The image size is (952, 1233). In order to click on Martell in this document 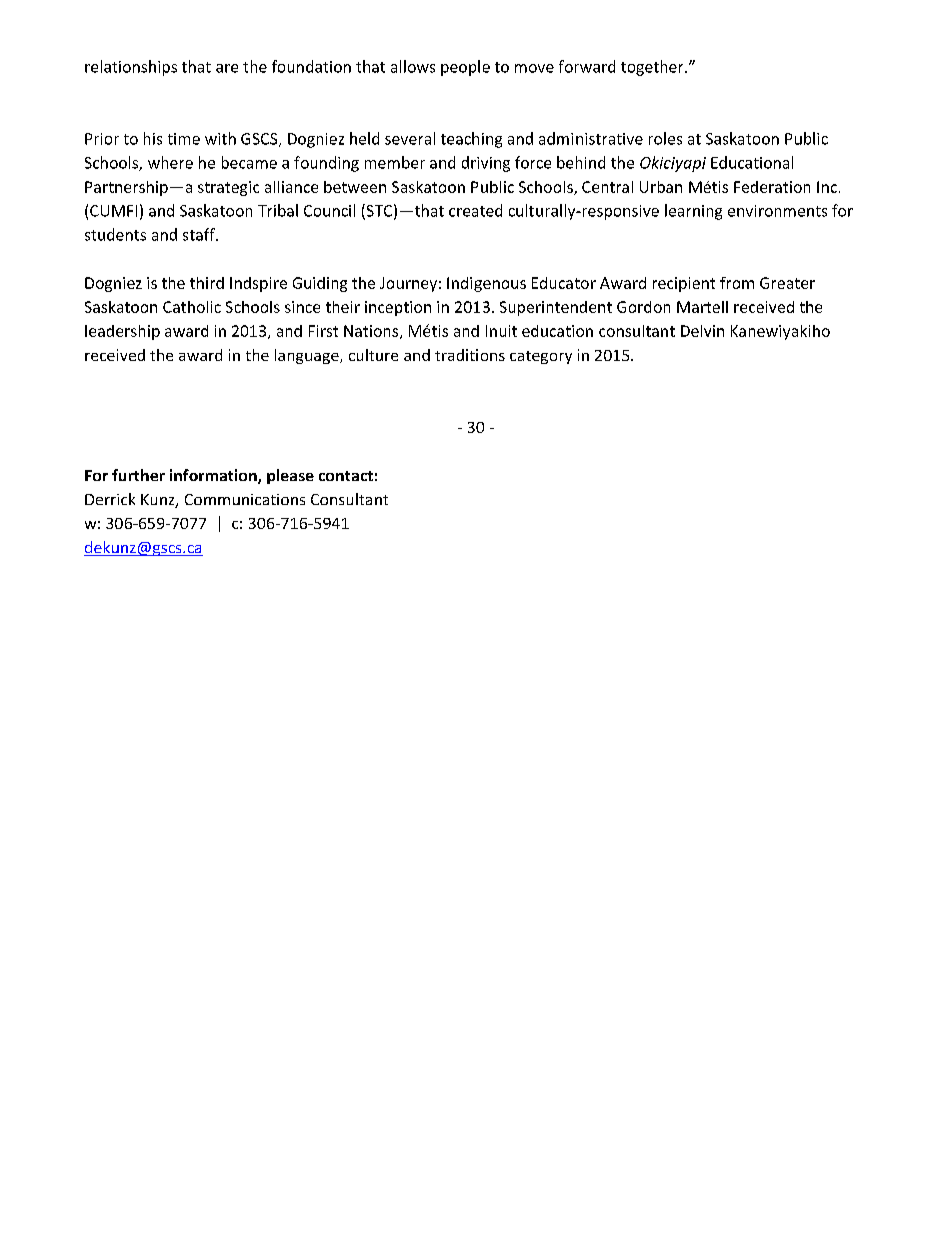, I will do `click(702, 307)`.
